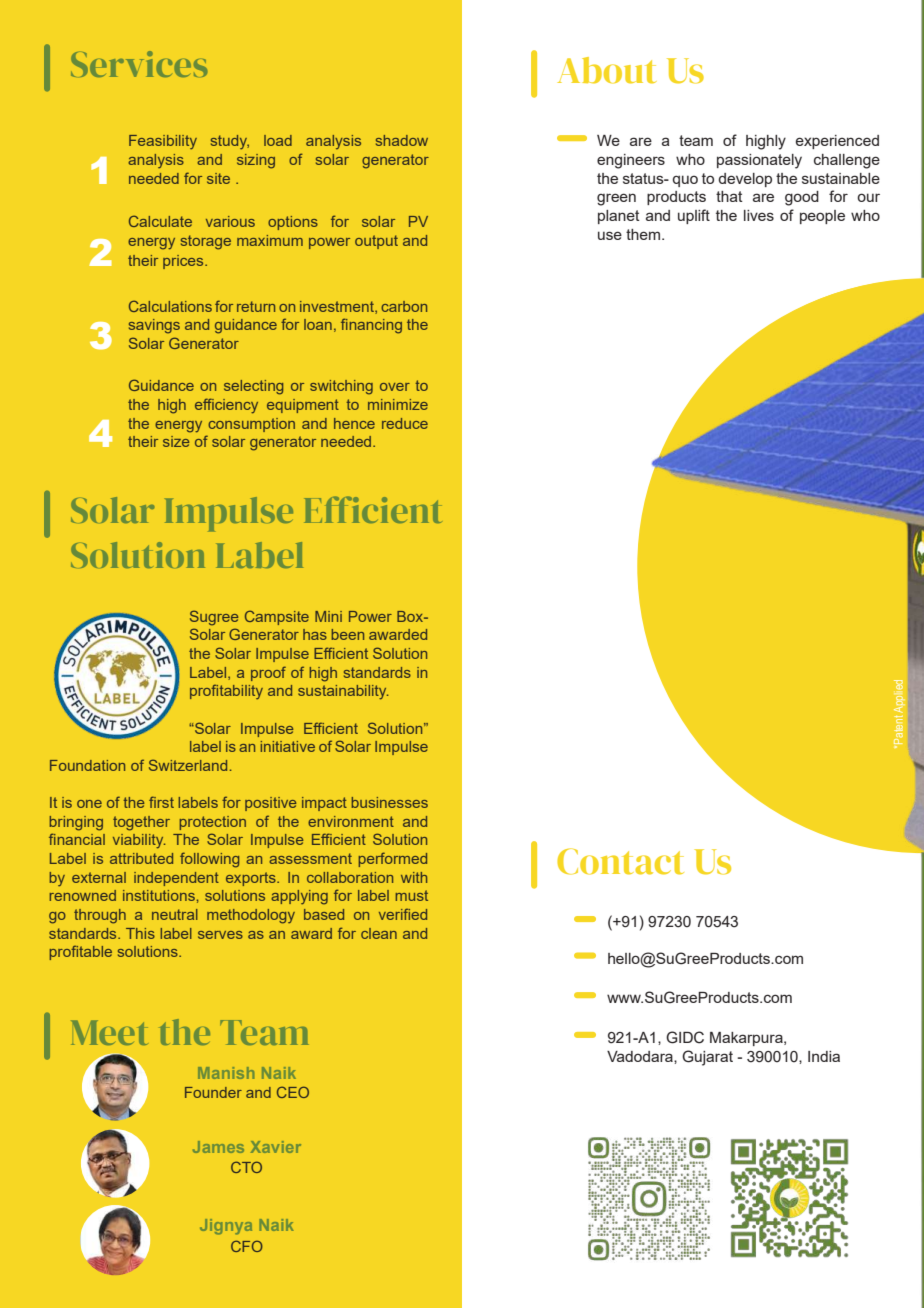 This page has height=1308, width=924. I want to click on CFO, so click(247, 1246).
